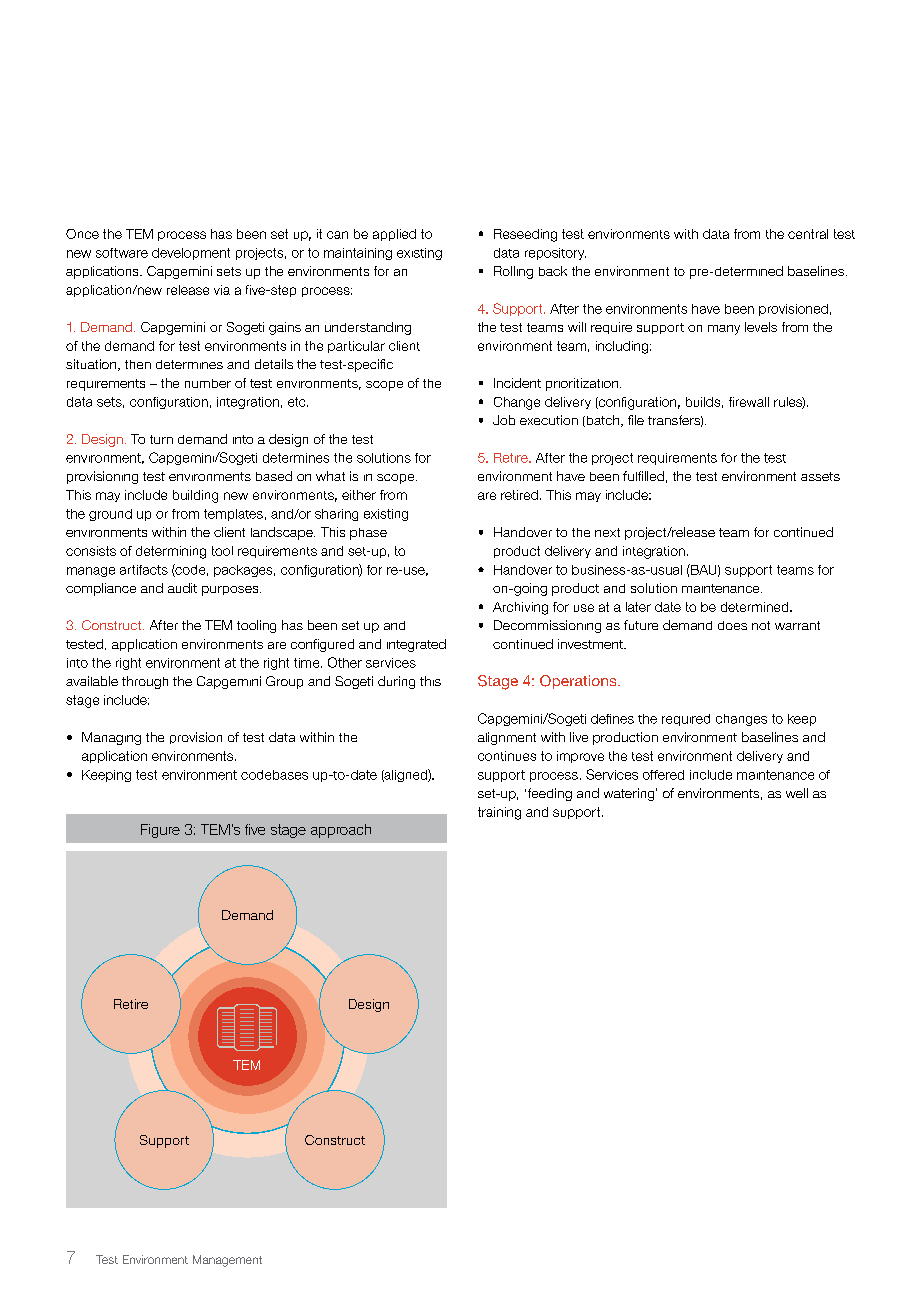  I want to click on determining, so click(171, 552).
